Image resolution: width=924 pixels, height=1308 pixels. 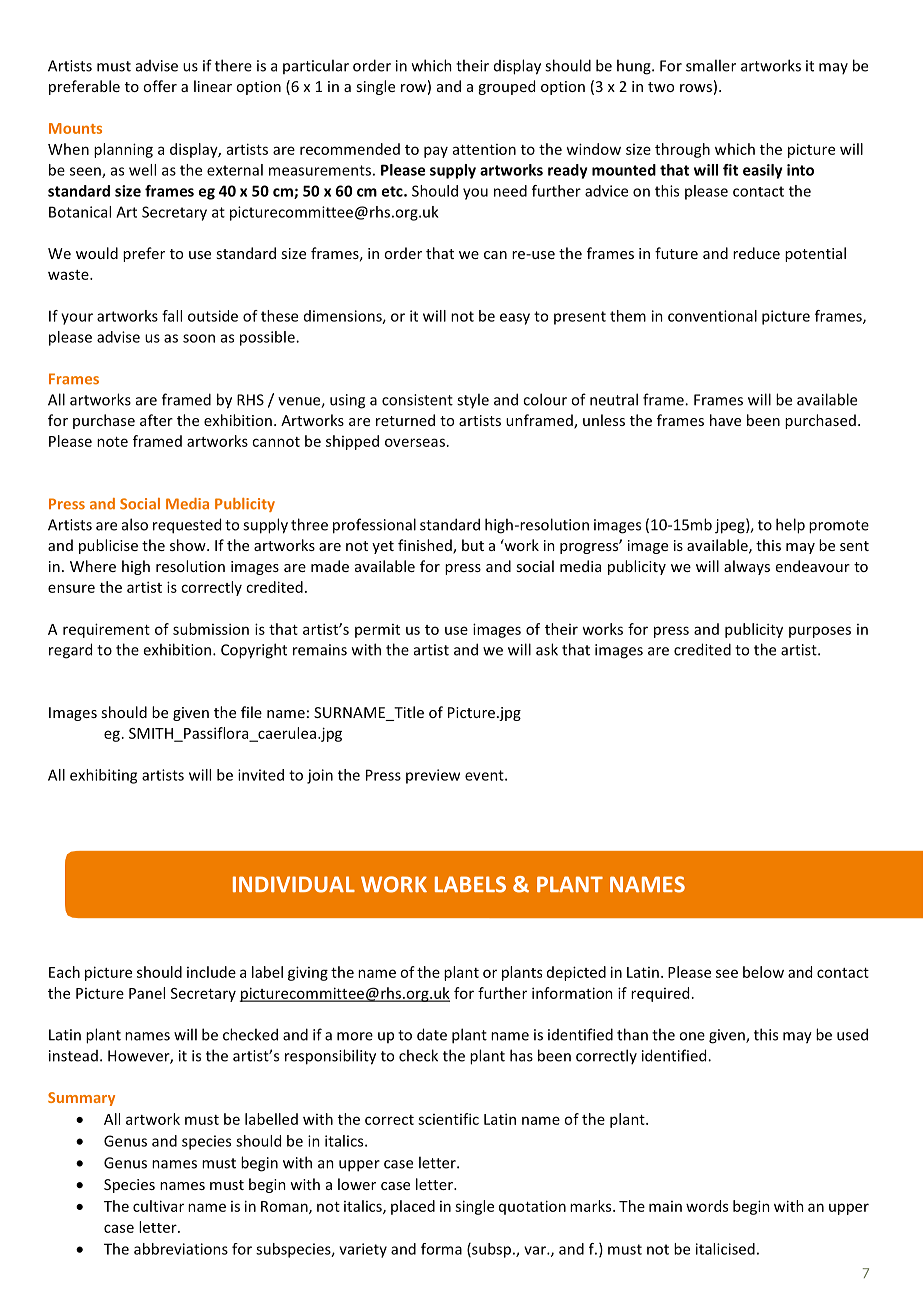 I want to click on grouped, so click(x=506, y=87).
